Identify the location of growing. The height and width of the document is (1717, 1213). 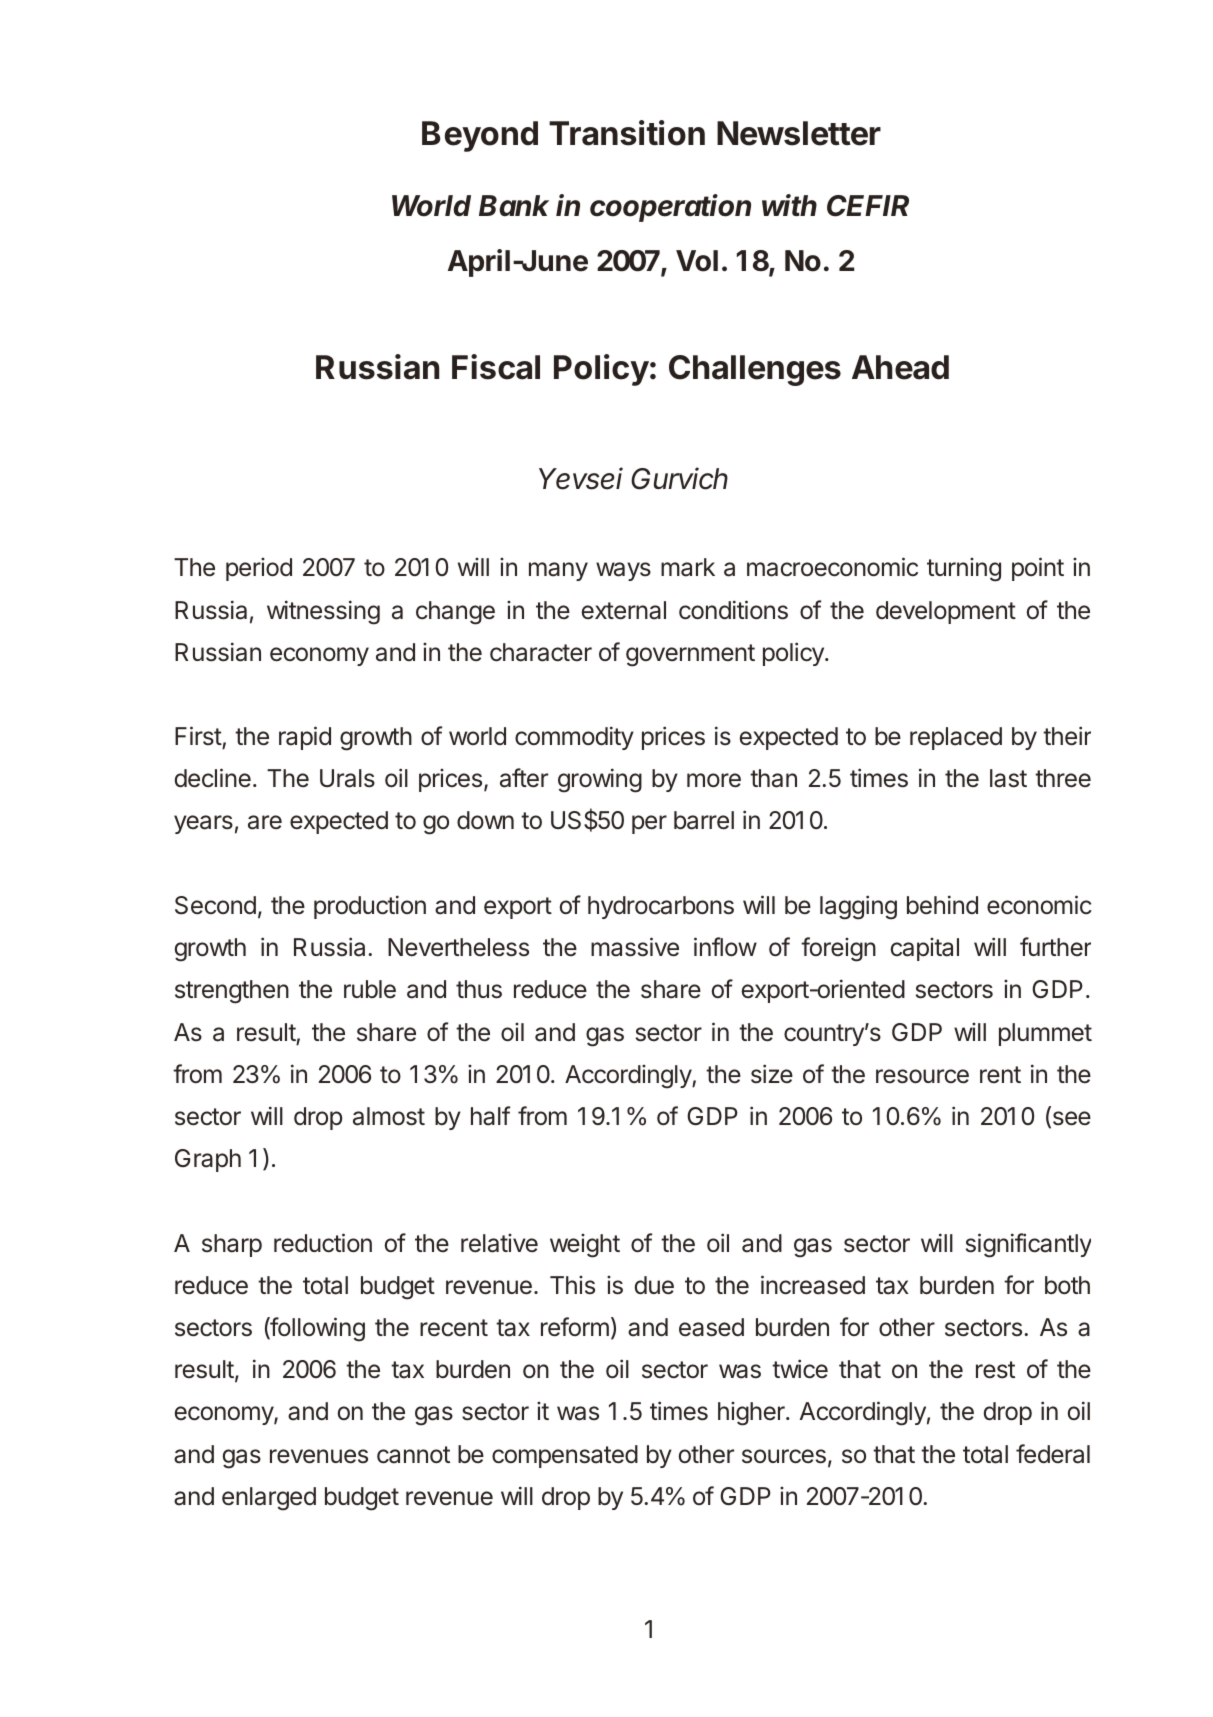
(600, 780).
